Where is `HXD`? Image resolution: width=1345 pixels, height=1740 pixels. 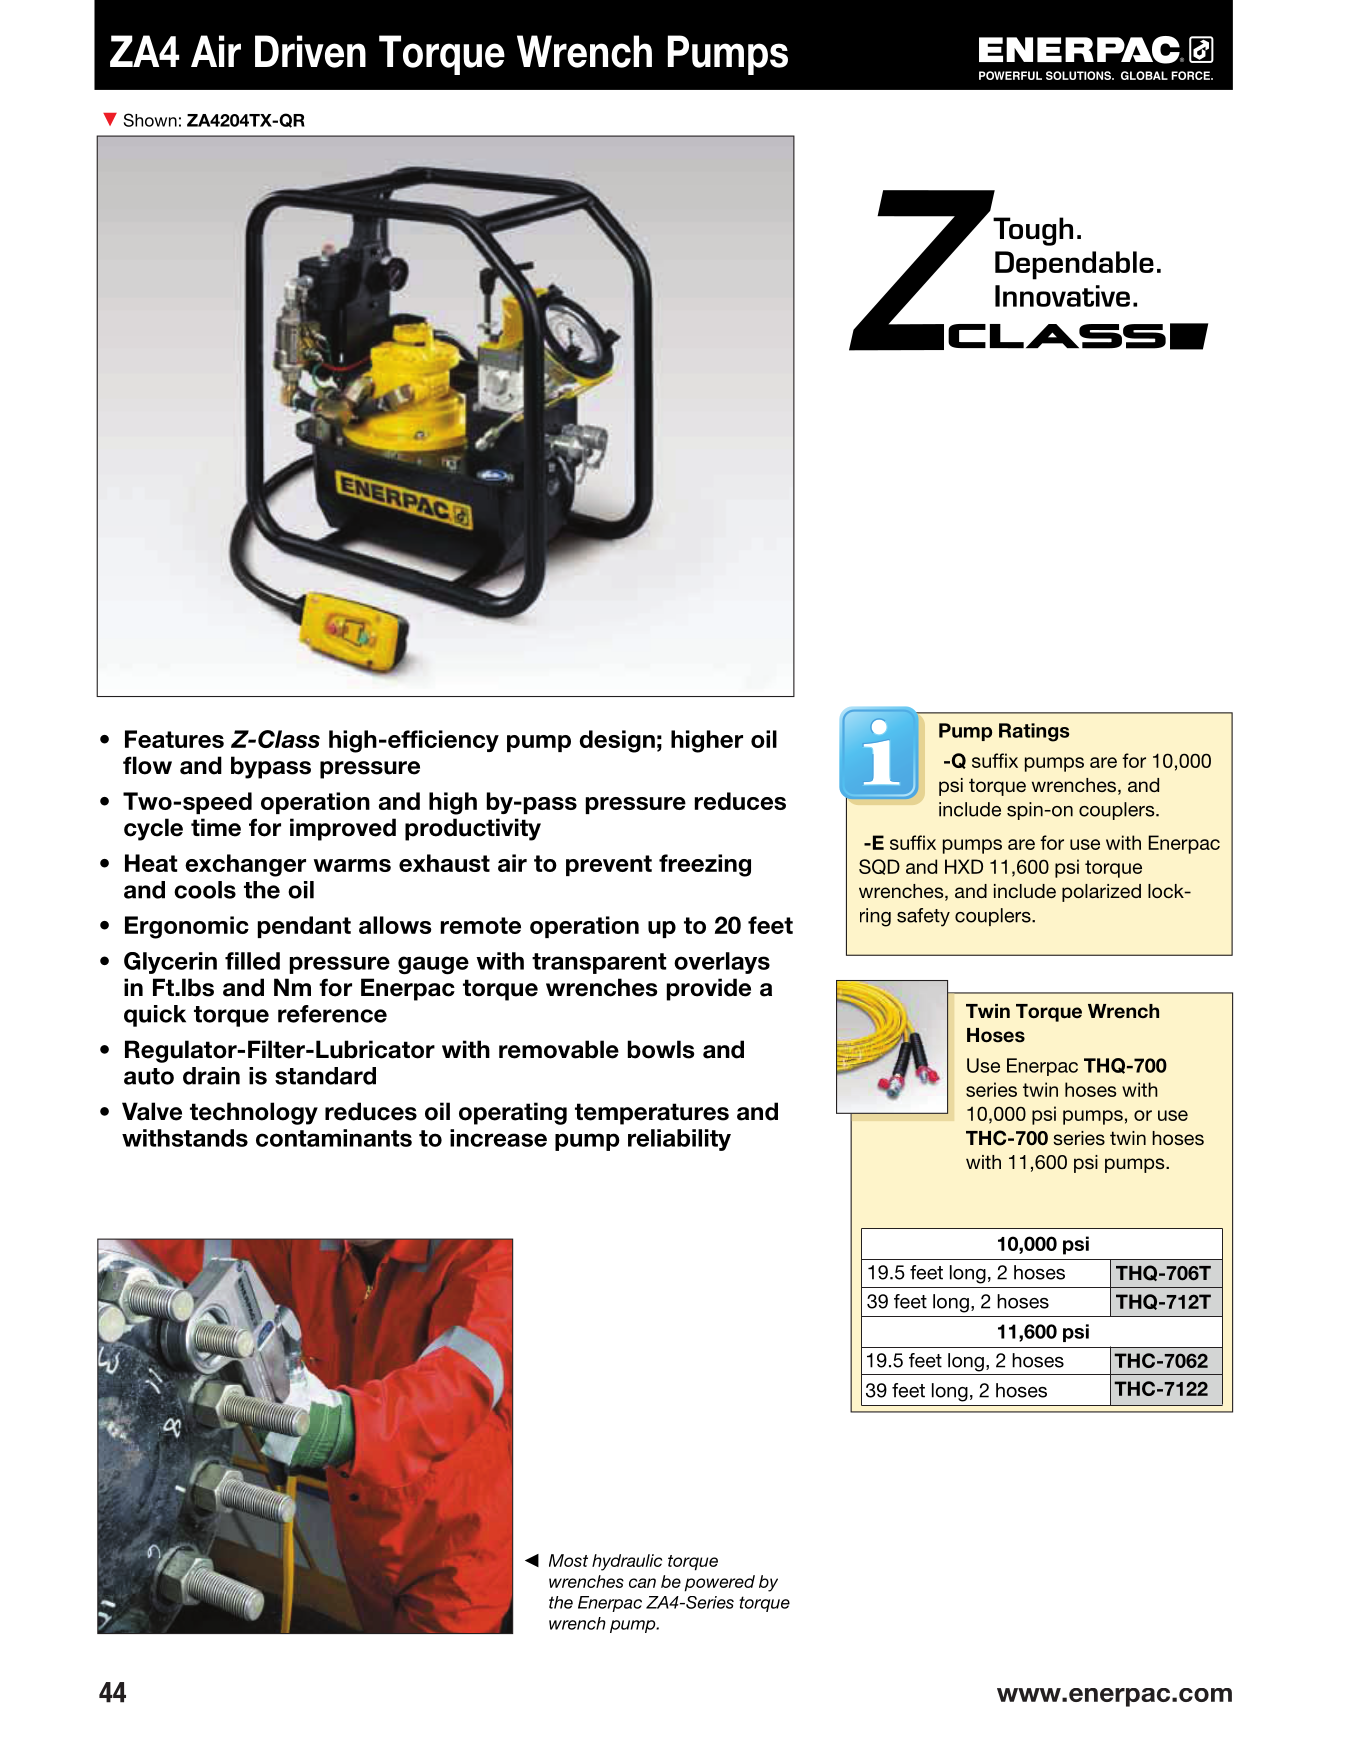
HXD is located at coordinates (964, 866).
